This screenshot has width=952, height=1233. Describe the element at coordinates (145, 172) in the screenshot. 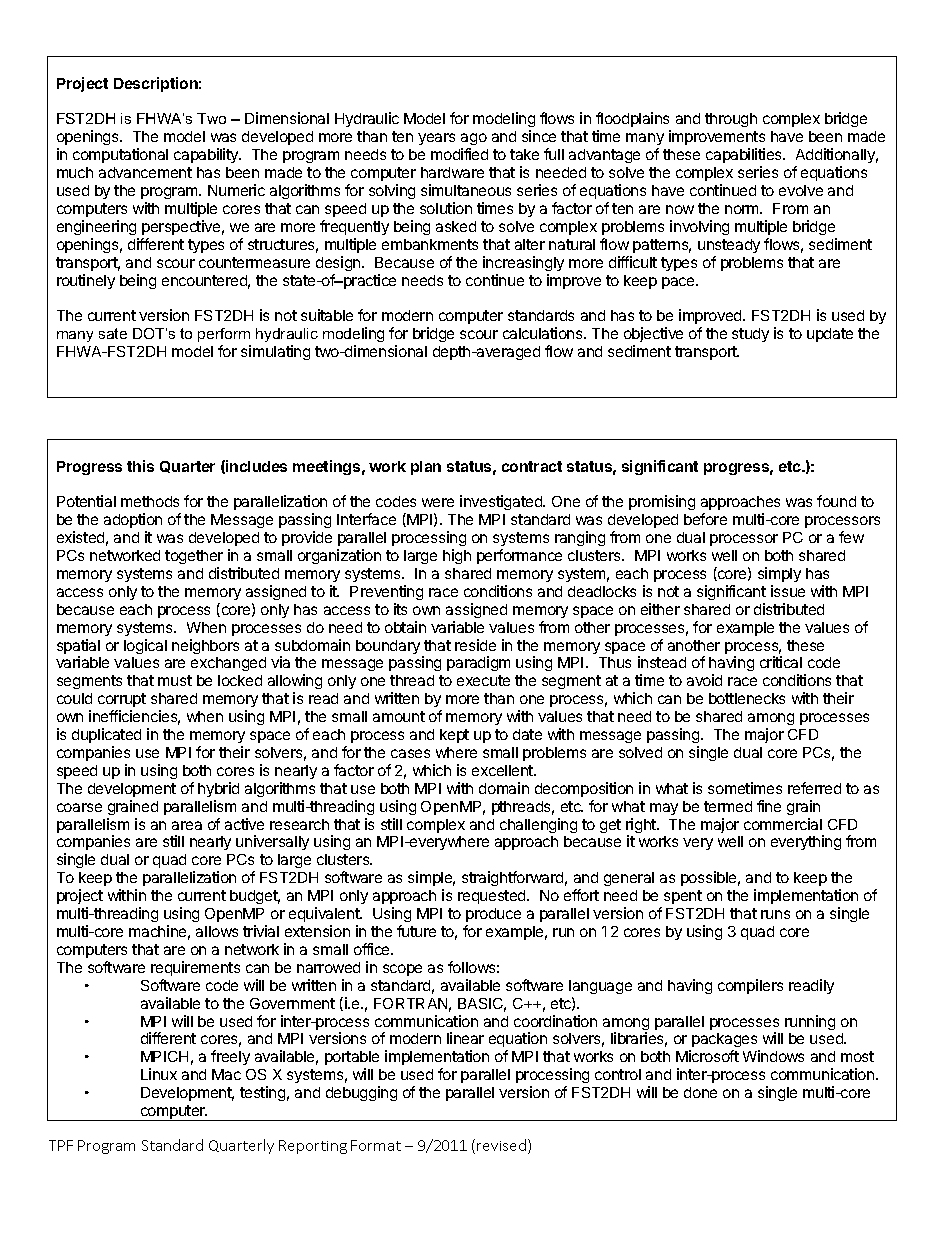

I see `advancement` at that location.
